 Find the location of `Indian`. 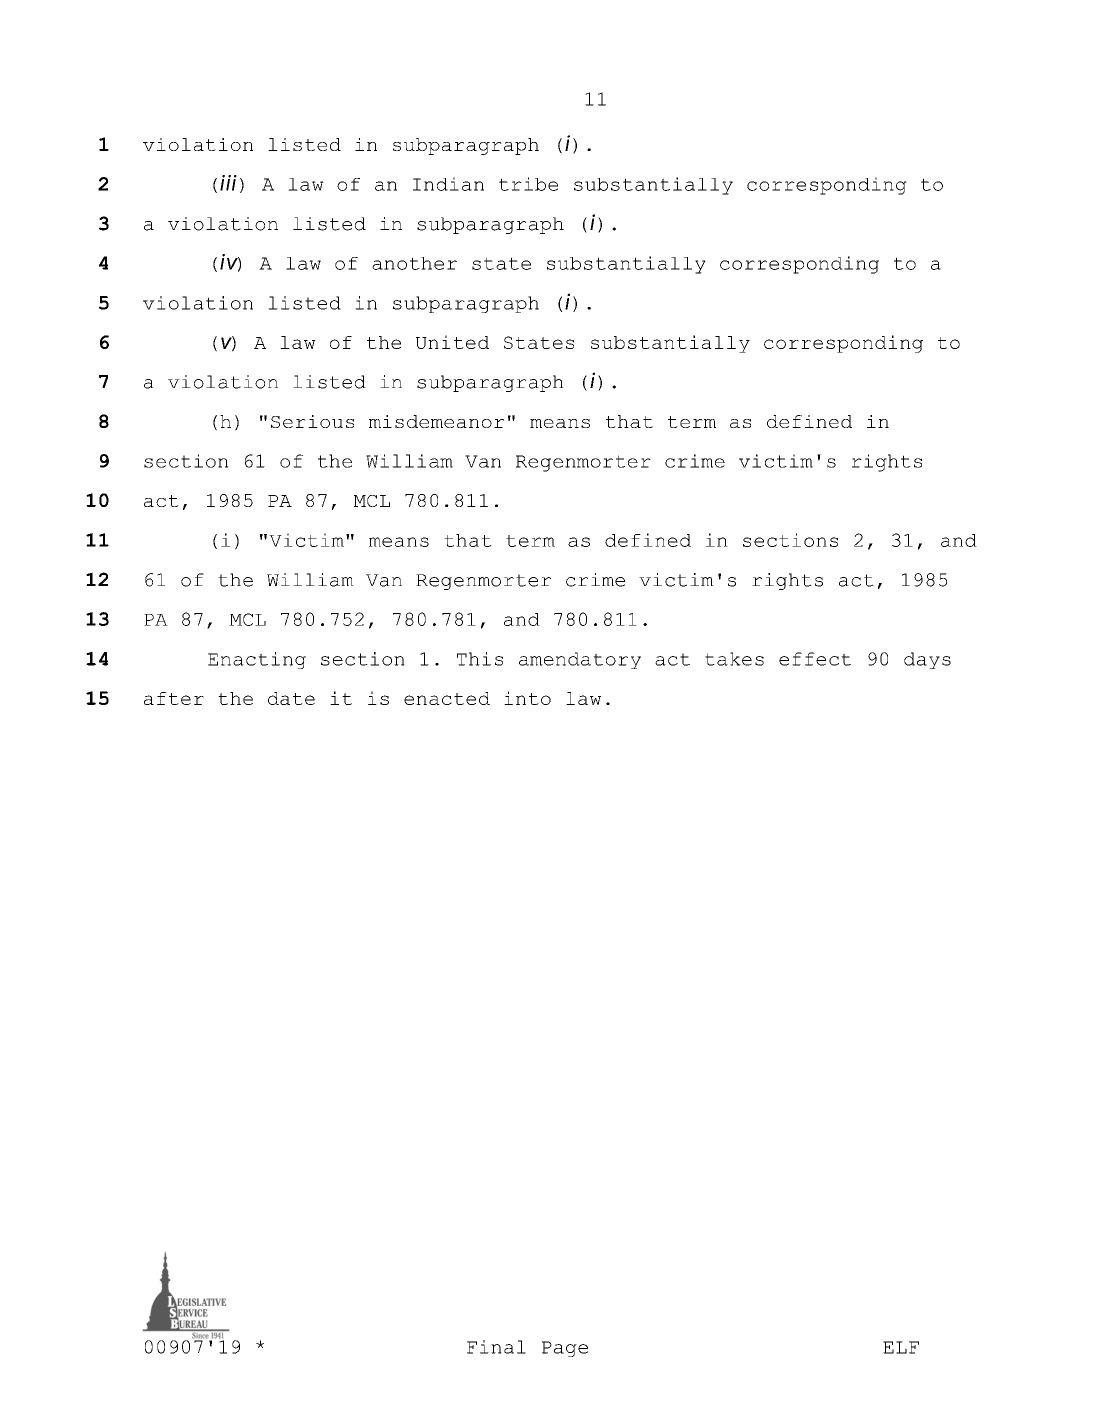

Indian is located at coordinates (448, 184).
